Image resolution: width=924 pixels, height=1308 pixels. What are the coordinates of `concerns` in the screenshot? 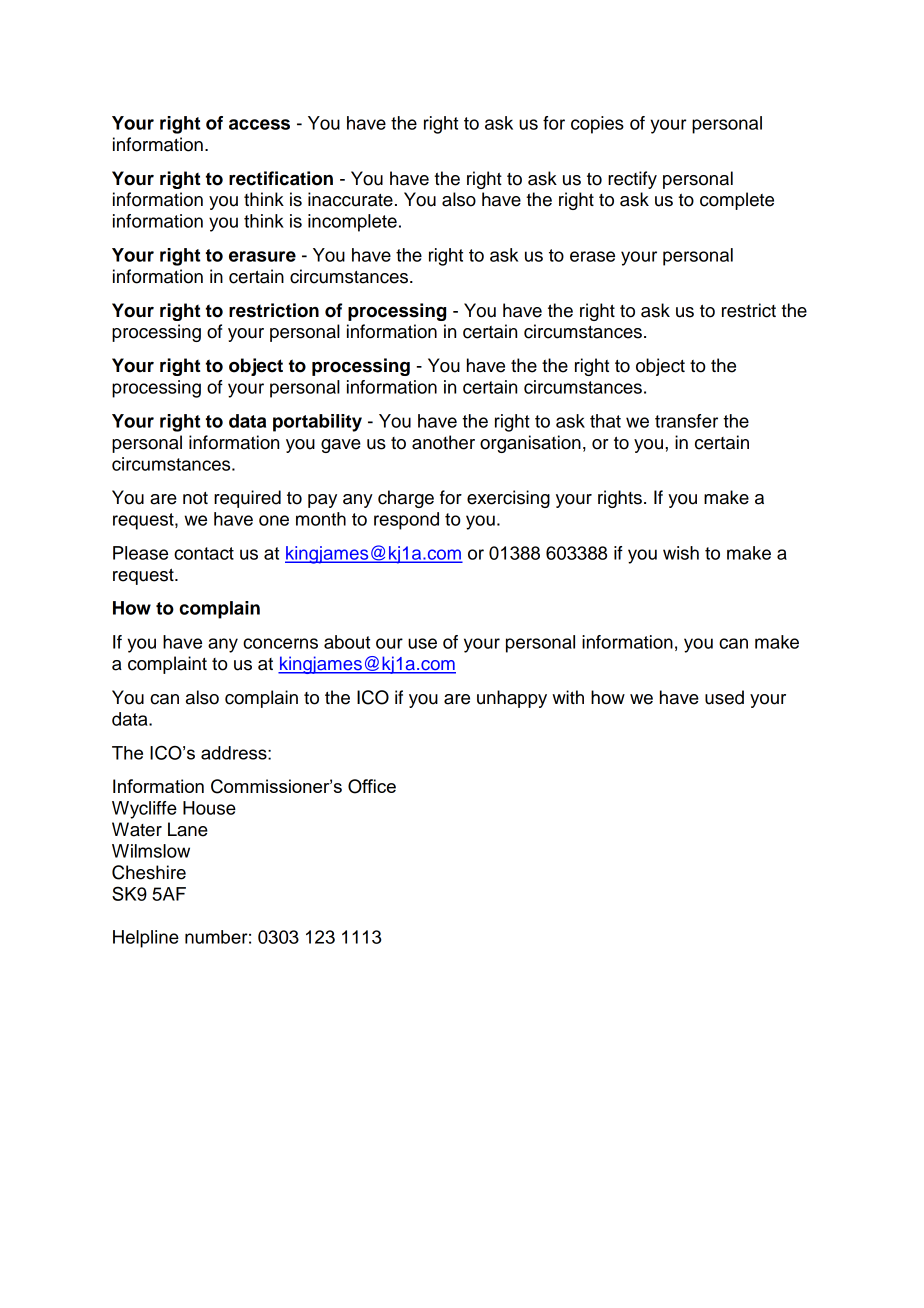 It's located at (280, 643).
